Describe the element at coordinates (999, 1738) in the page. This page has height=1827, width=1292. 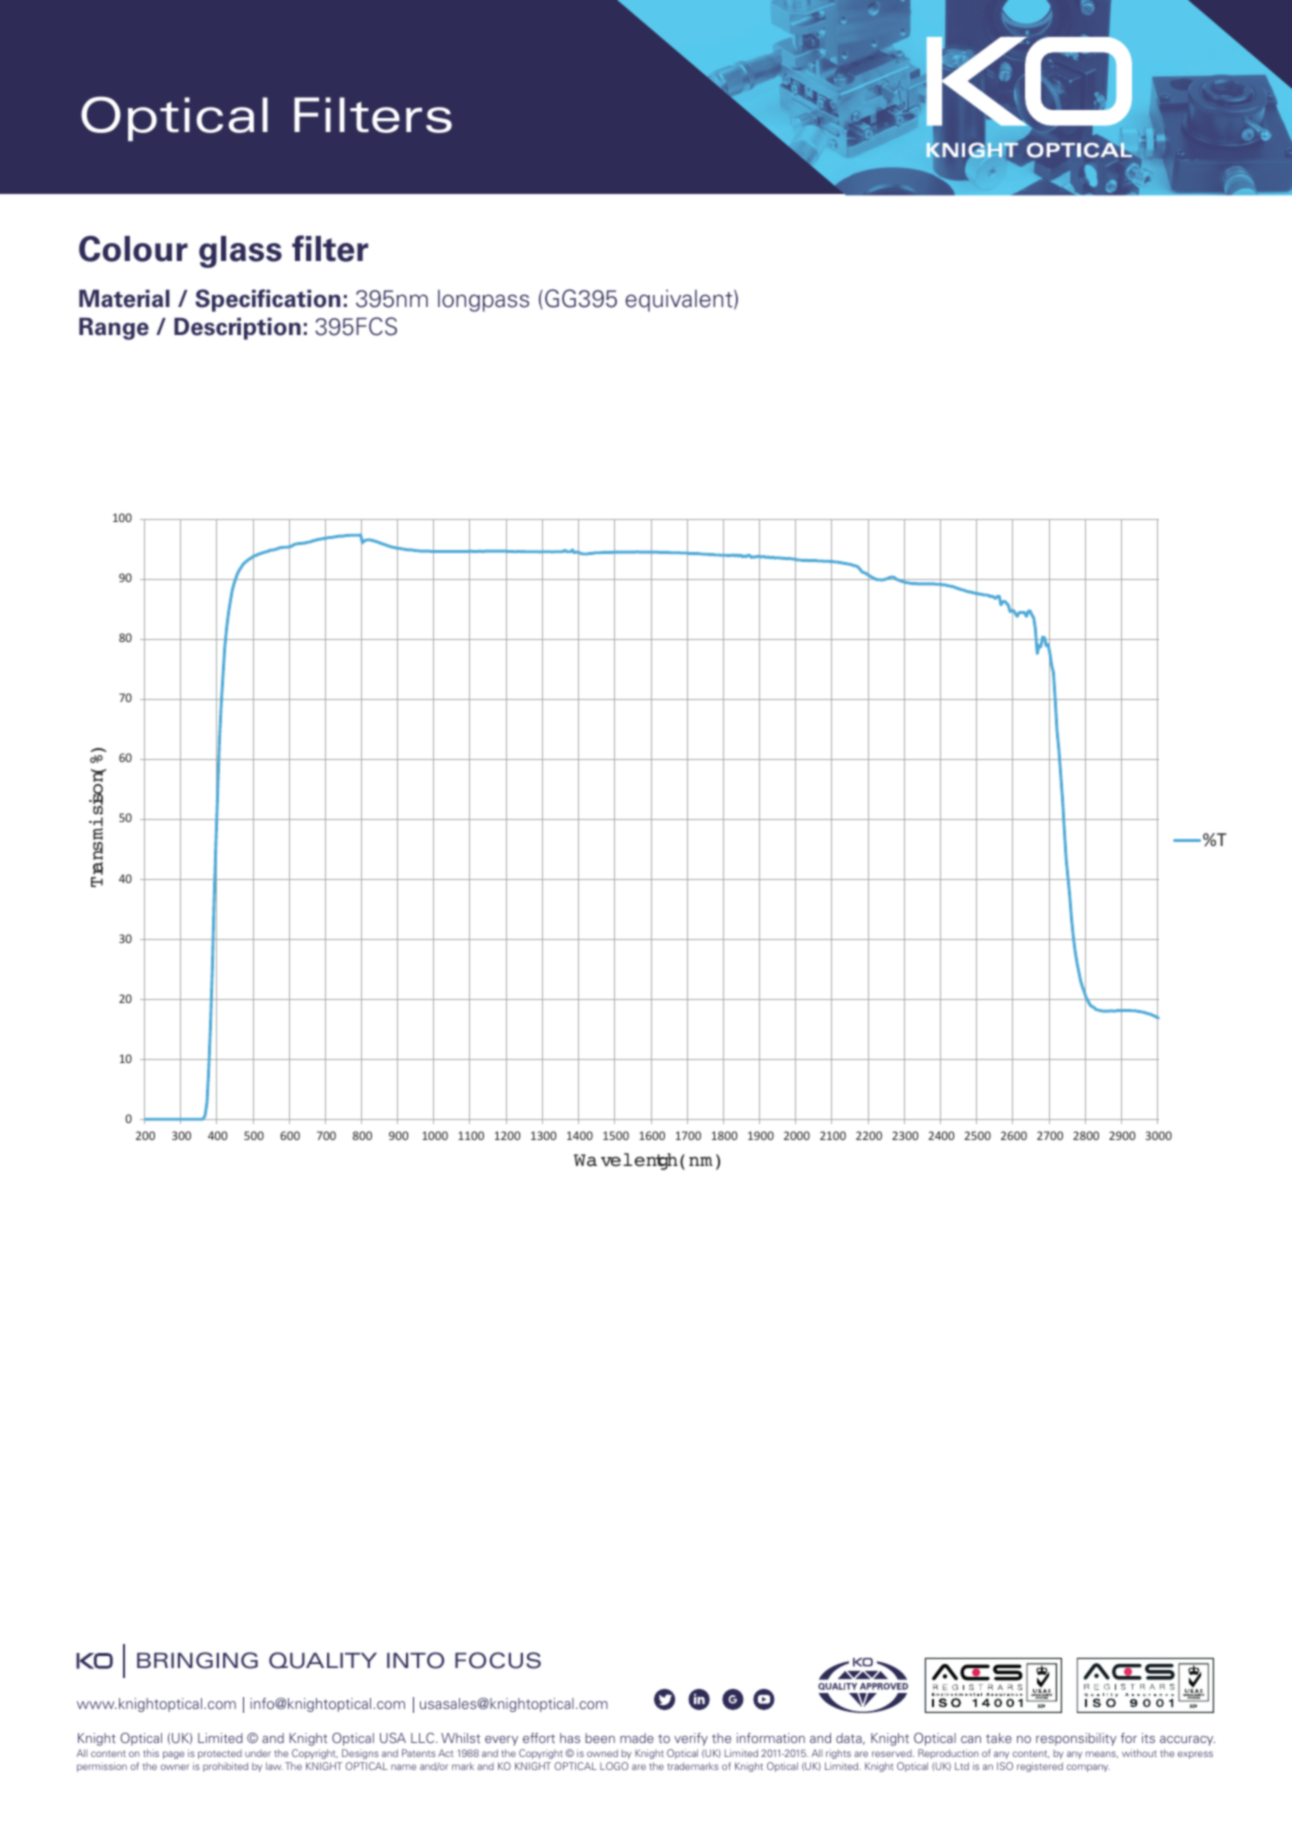
I see `take` at that location.
